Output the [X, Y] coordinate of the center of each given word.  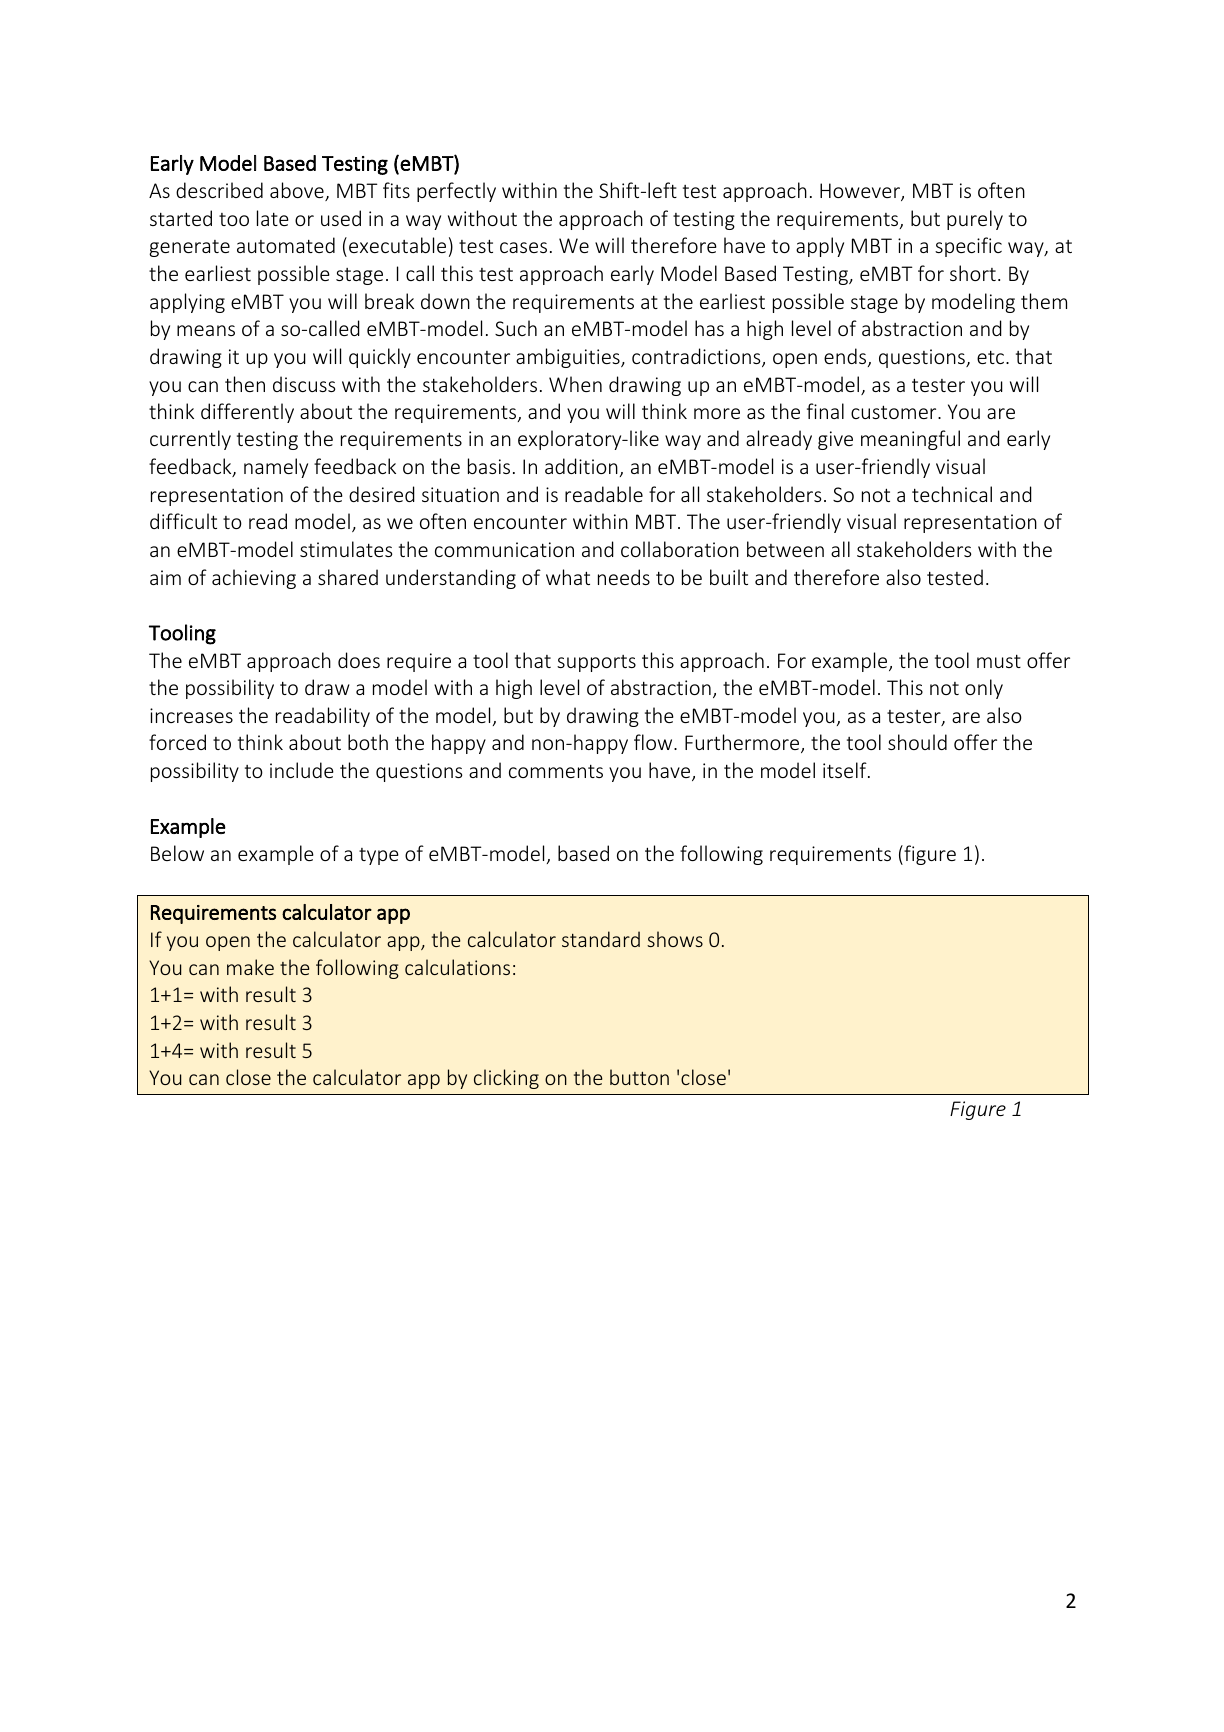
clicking [506, 1079]
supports [596, 663]
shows [675, 939]
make [250, 967]
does [359, 660]
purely [975, 220]
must [999, 661]
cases [523, 247]
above [298, 191]
